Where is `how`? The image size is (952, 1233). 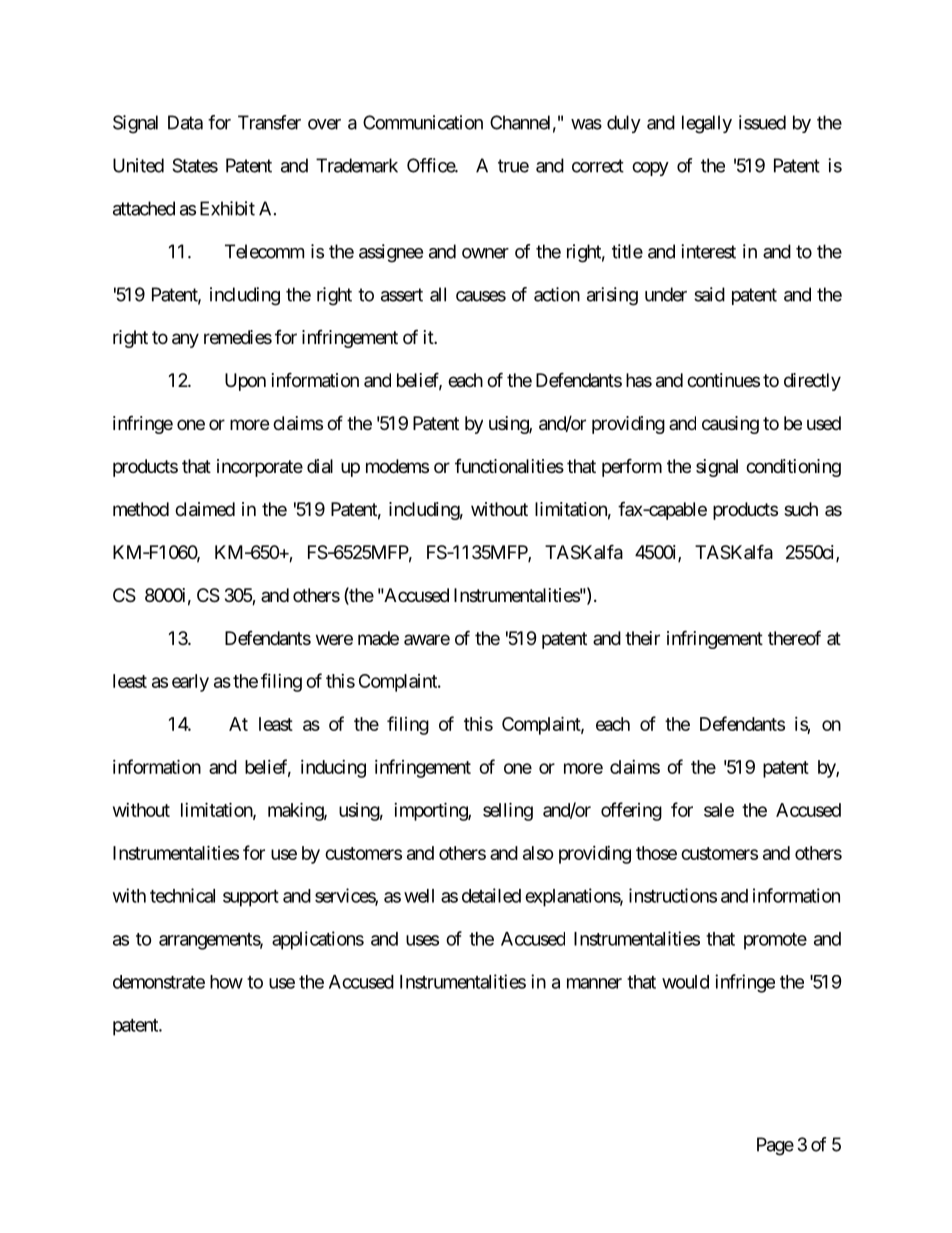
how is located at coordinates (226, 982).
